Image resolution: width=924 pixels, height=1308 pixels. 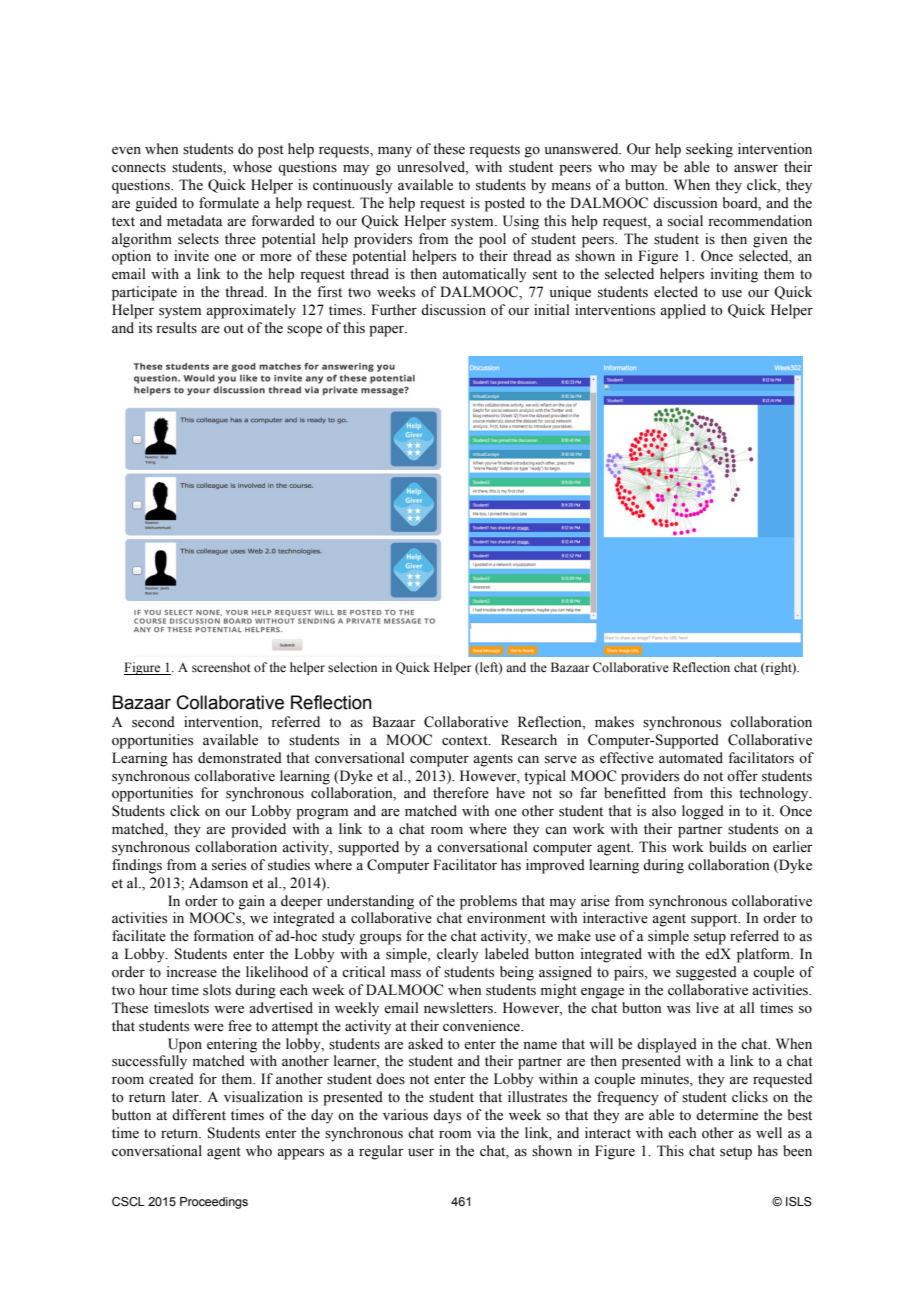 I want to click on seeking, so click(x=709, y=150).
